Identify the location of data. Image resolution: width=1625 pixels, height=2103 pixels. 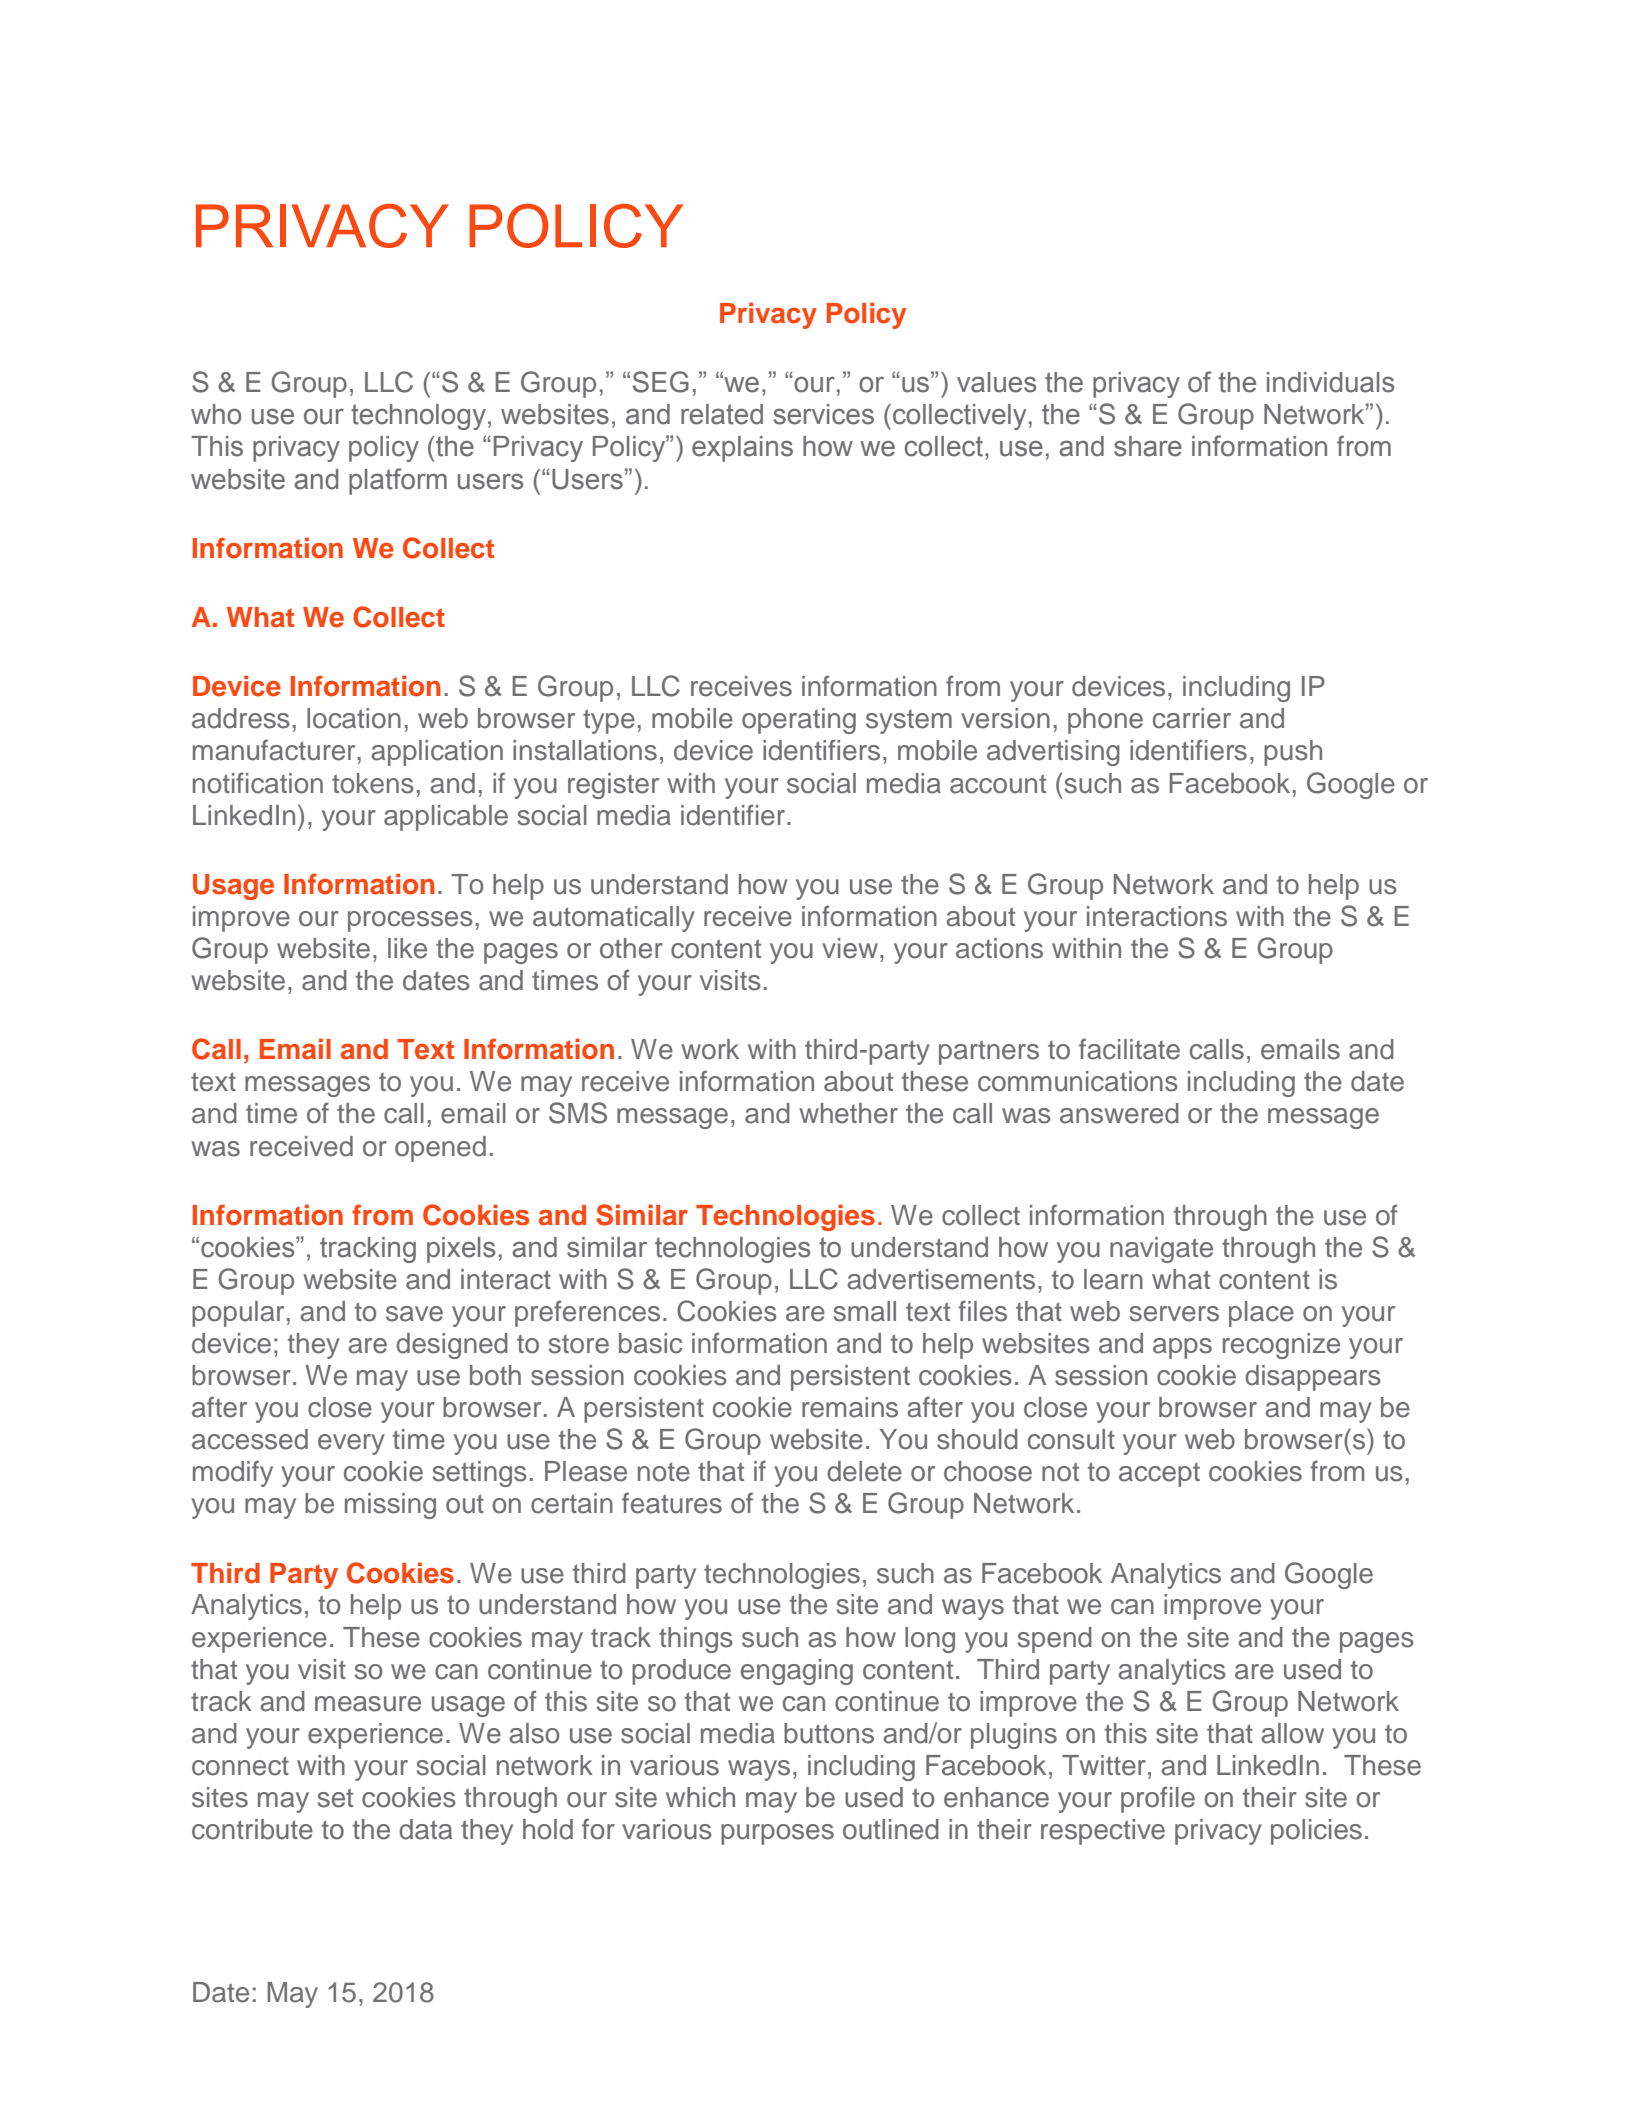
(425, 1829).
